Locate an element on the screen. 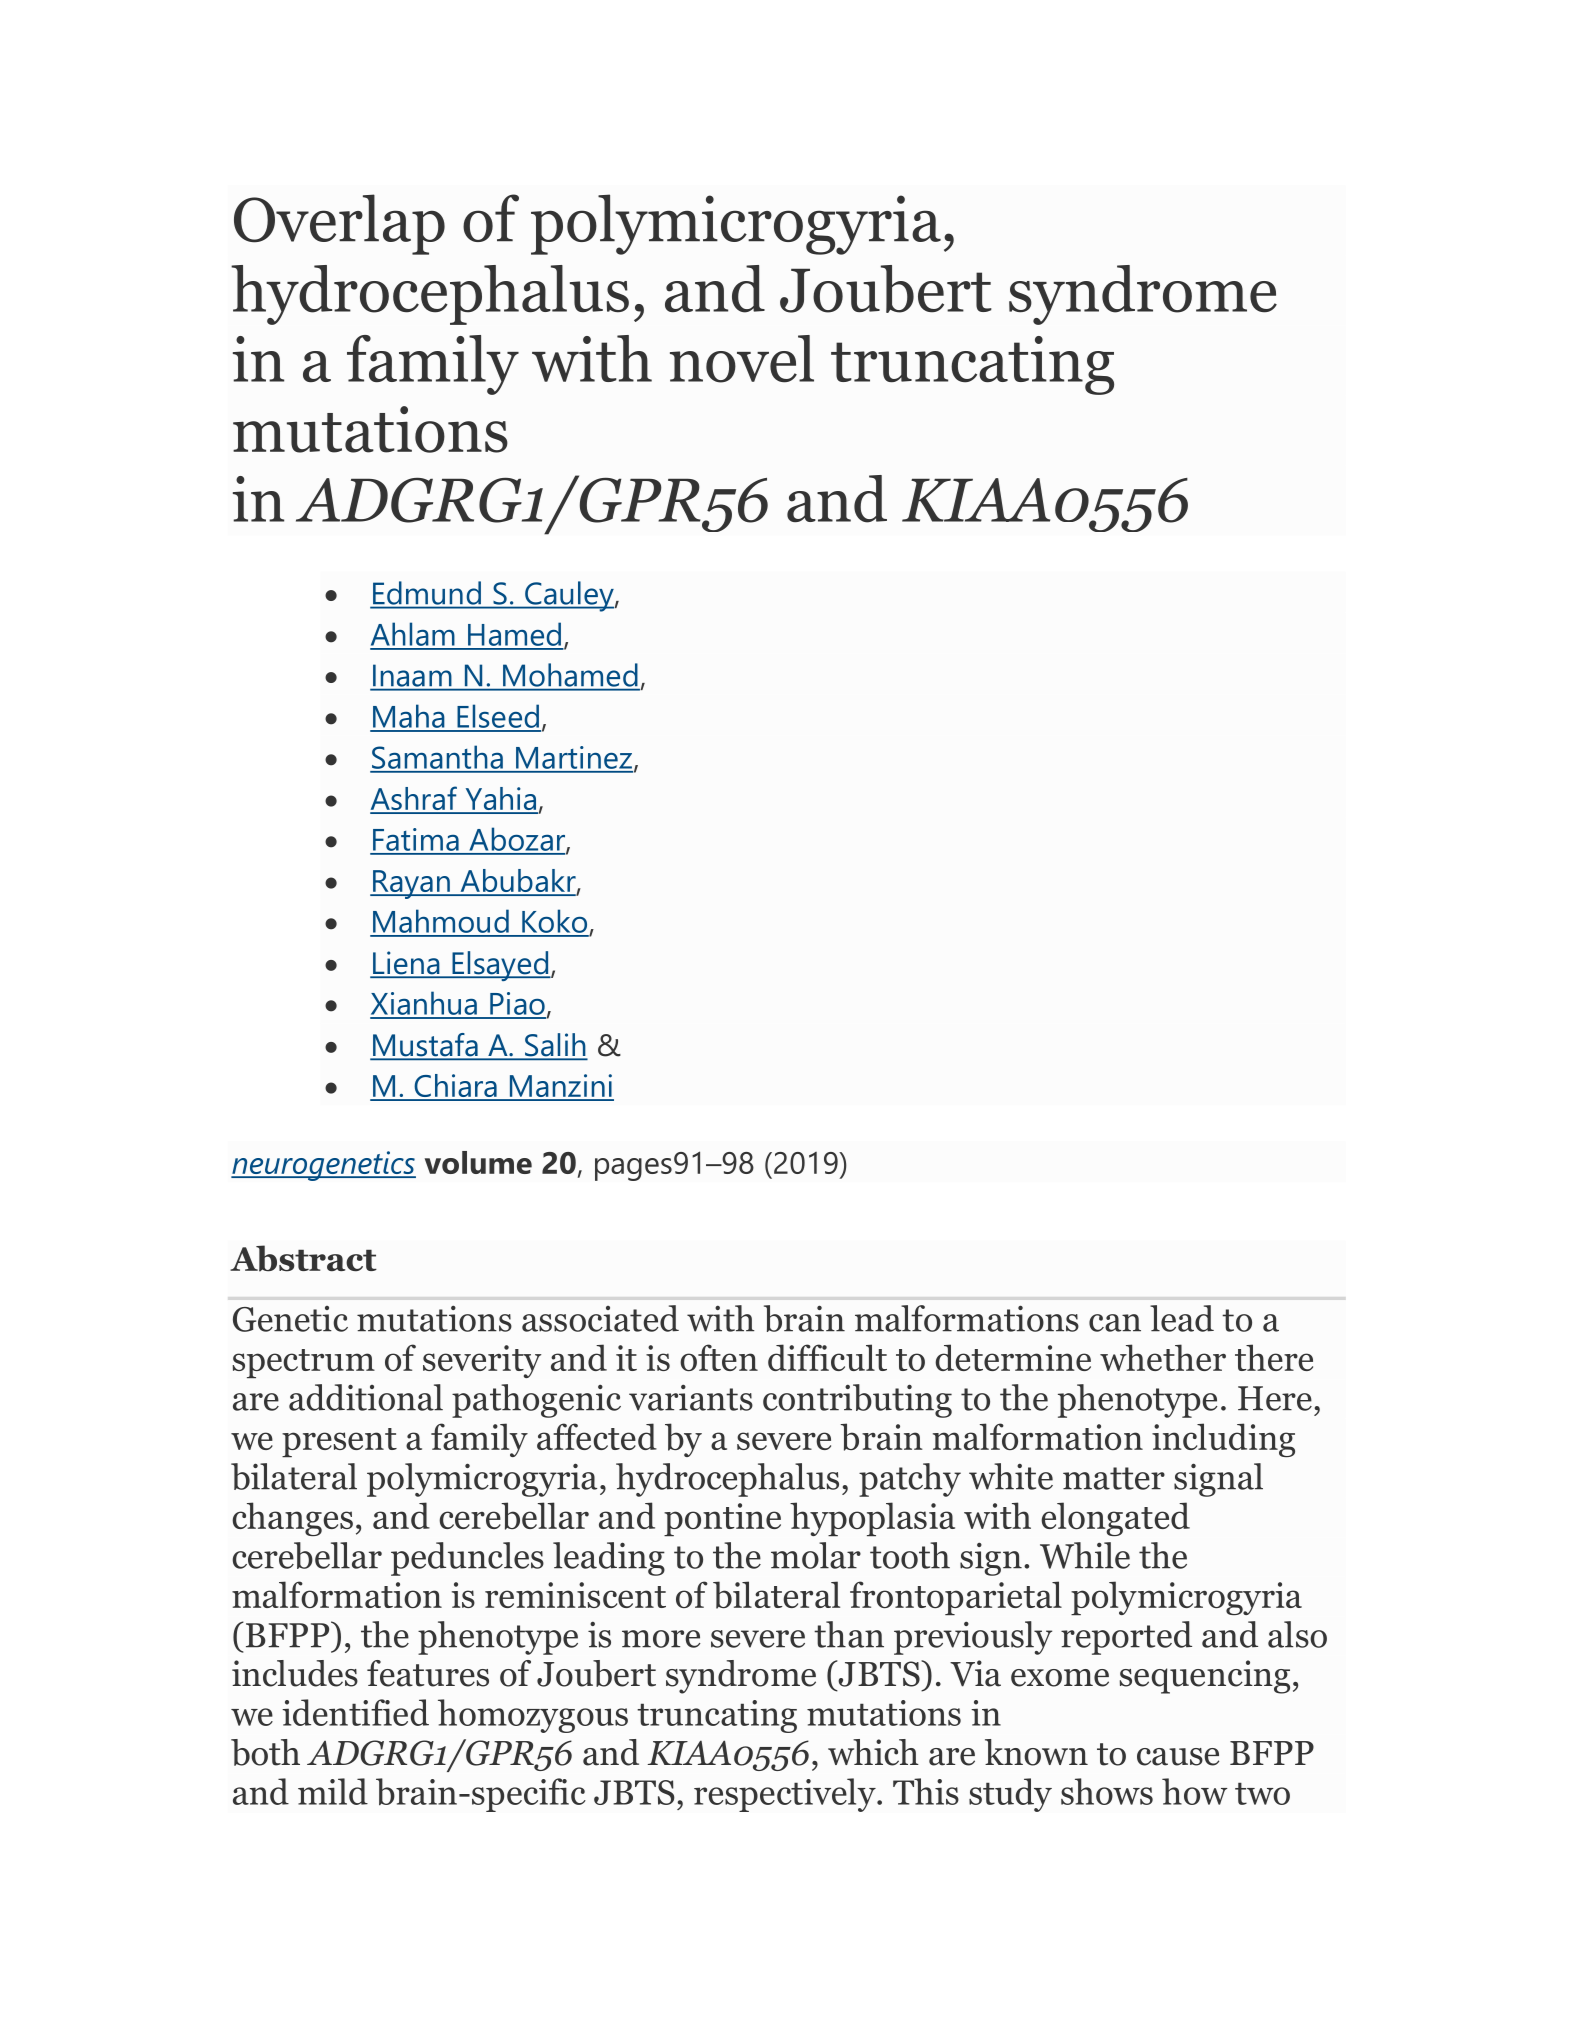 The height and width of the screenshot is (2036, 1573). whether is located at coordinates (1163, 1357).
